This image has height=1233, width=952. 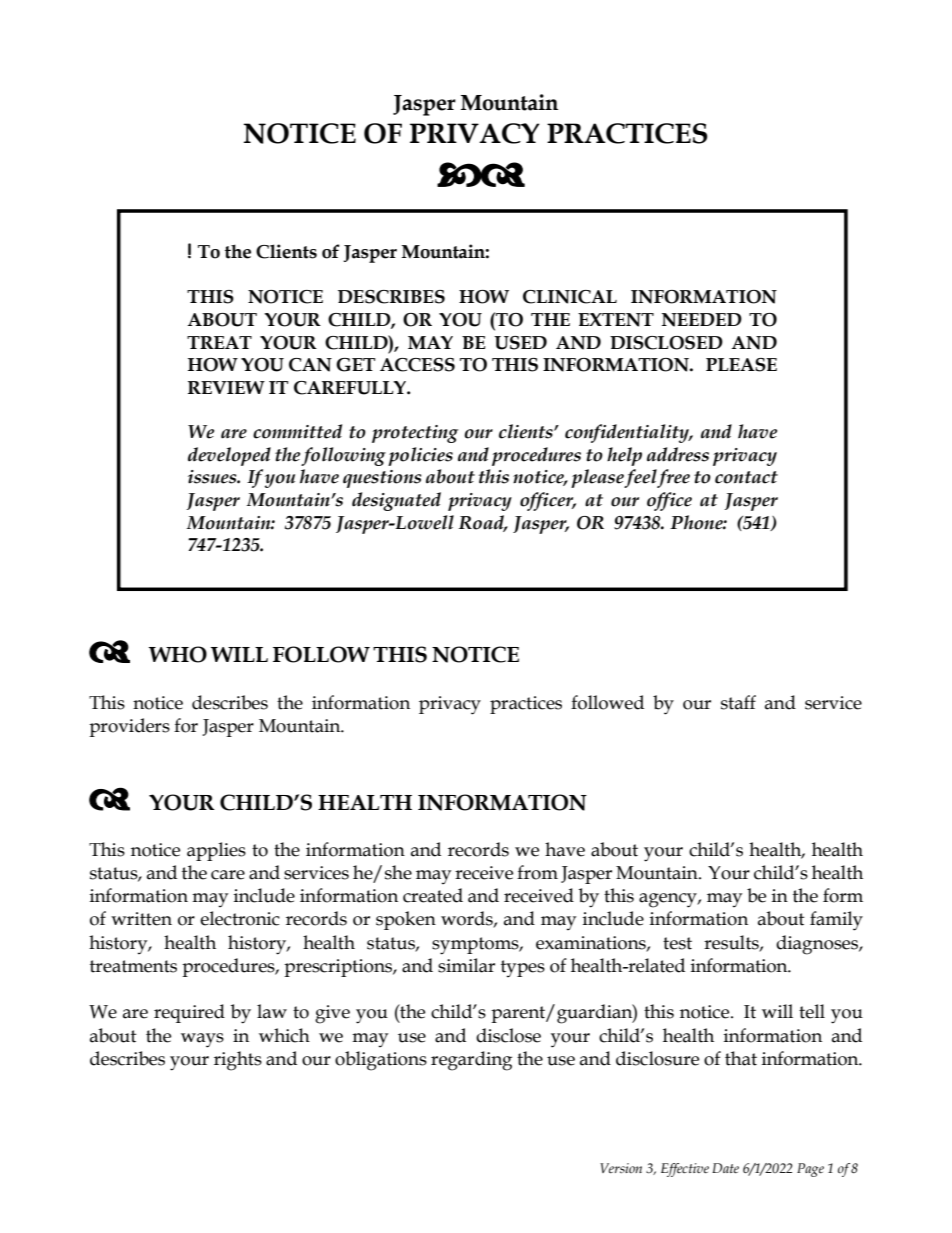 I want to click on staff, so click(x=738, y=702).
